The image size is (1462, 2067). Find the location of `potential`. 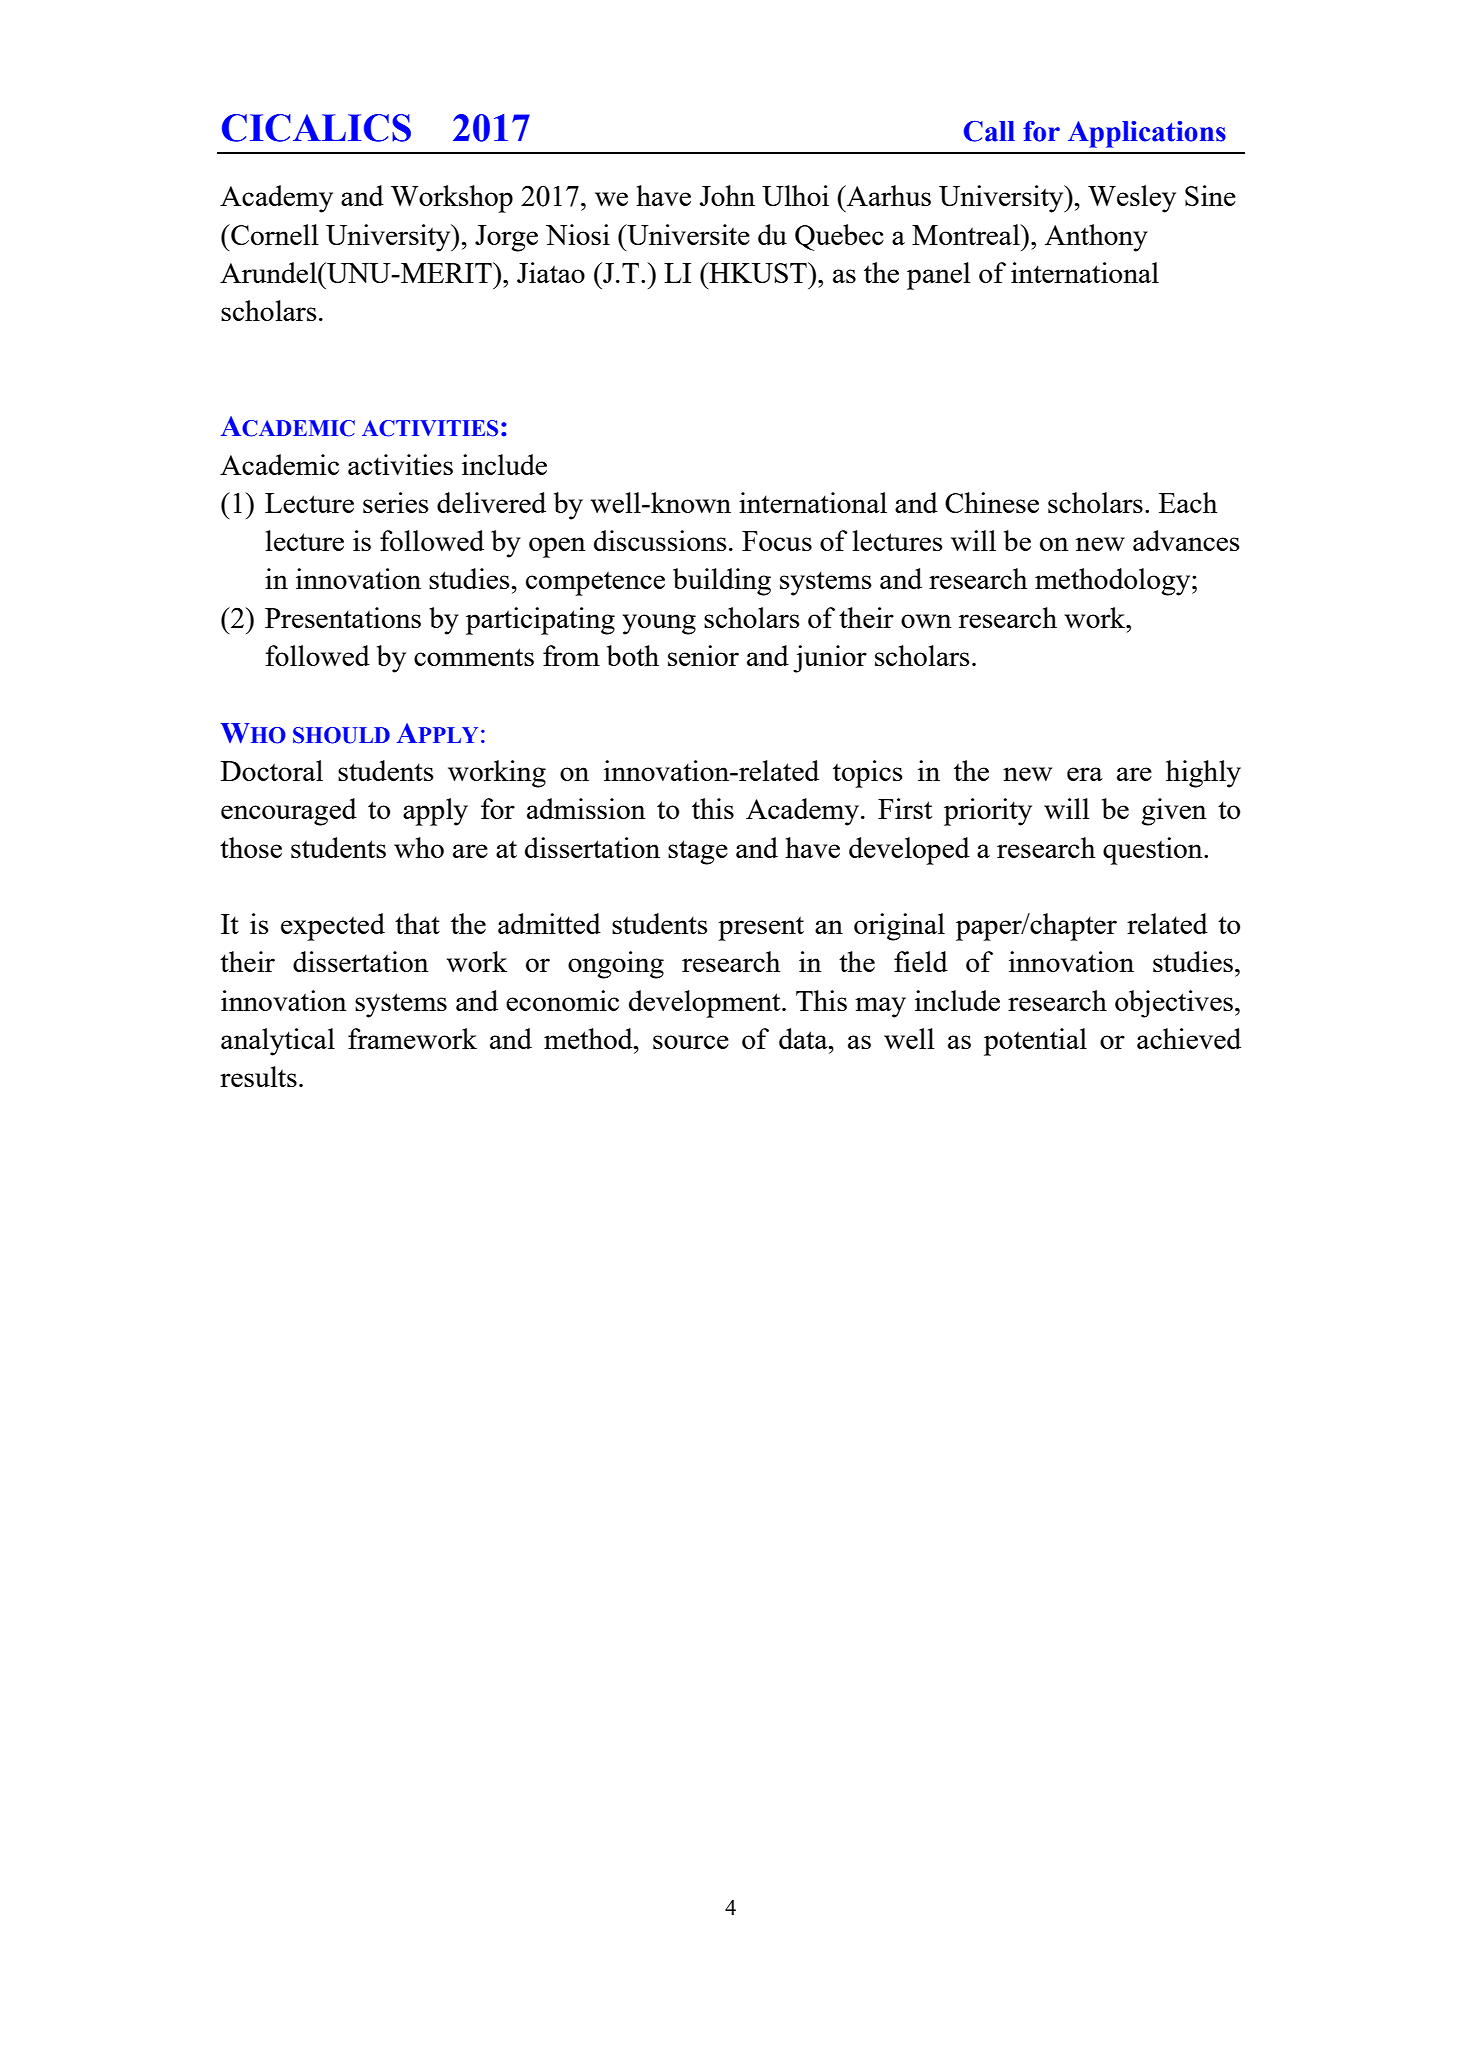

potential is located at coordinates (1035, 1042).
